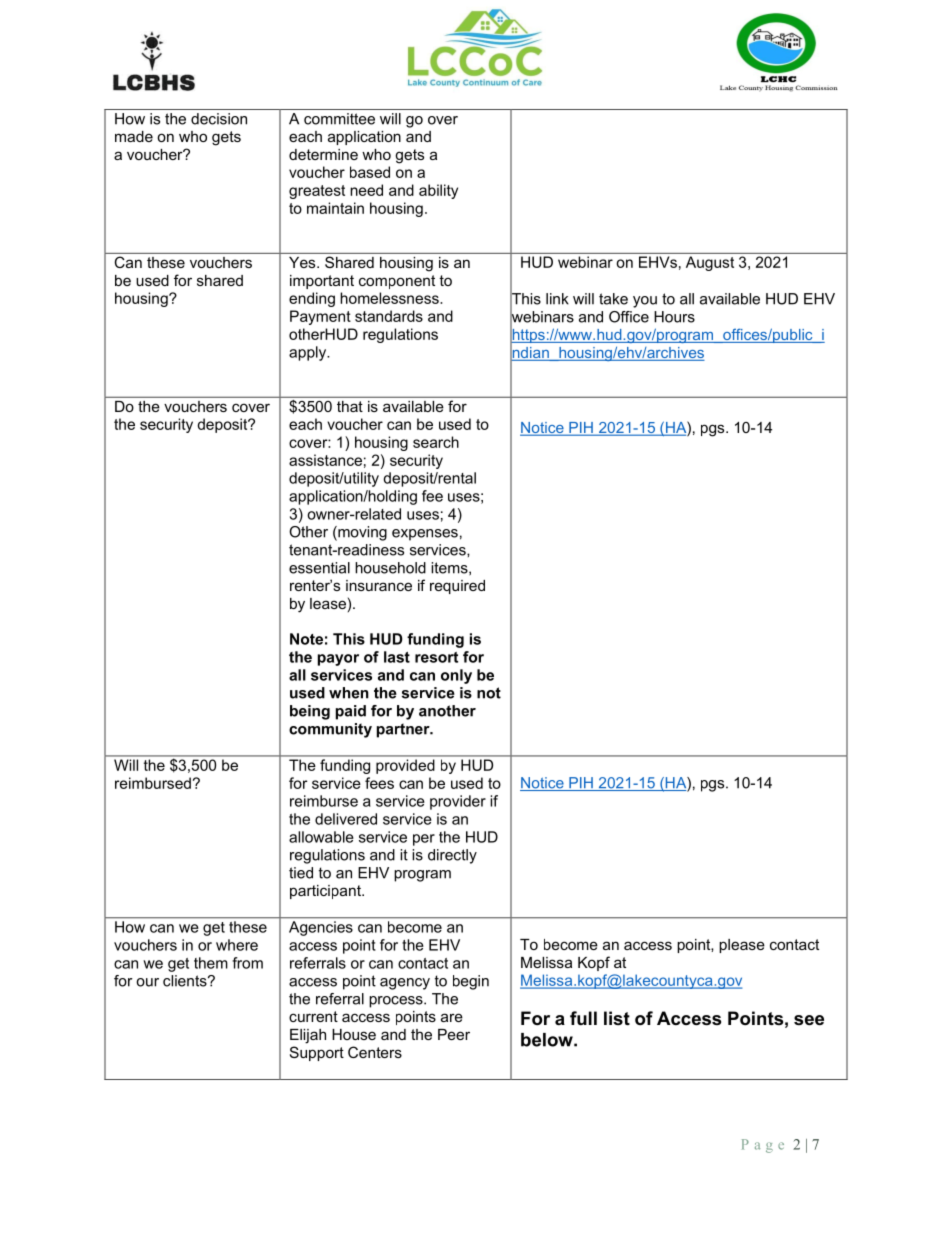  What do you see at coordinates (309, 353) in the document?
I see `apply` at bounding box center [309, 353].
